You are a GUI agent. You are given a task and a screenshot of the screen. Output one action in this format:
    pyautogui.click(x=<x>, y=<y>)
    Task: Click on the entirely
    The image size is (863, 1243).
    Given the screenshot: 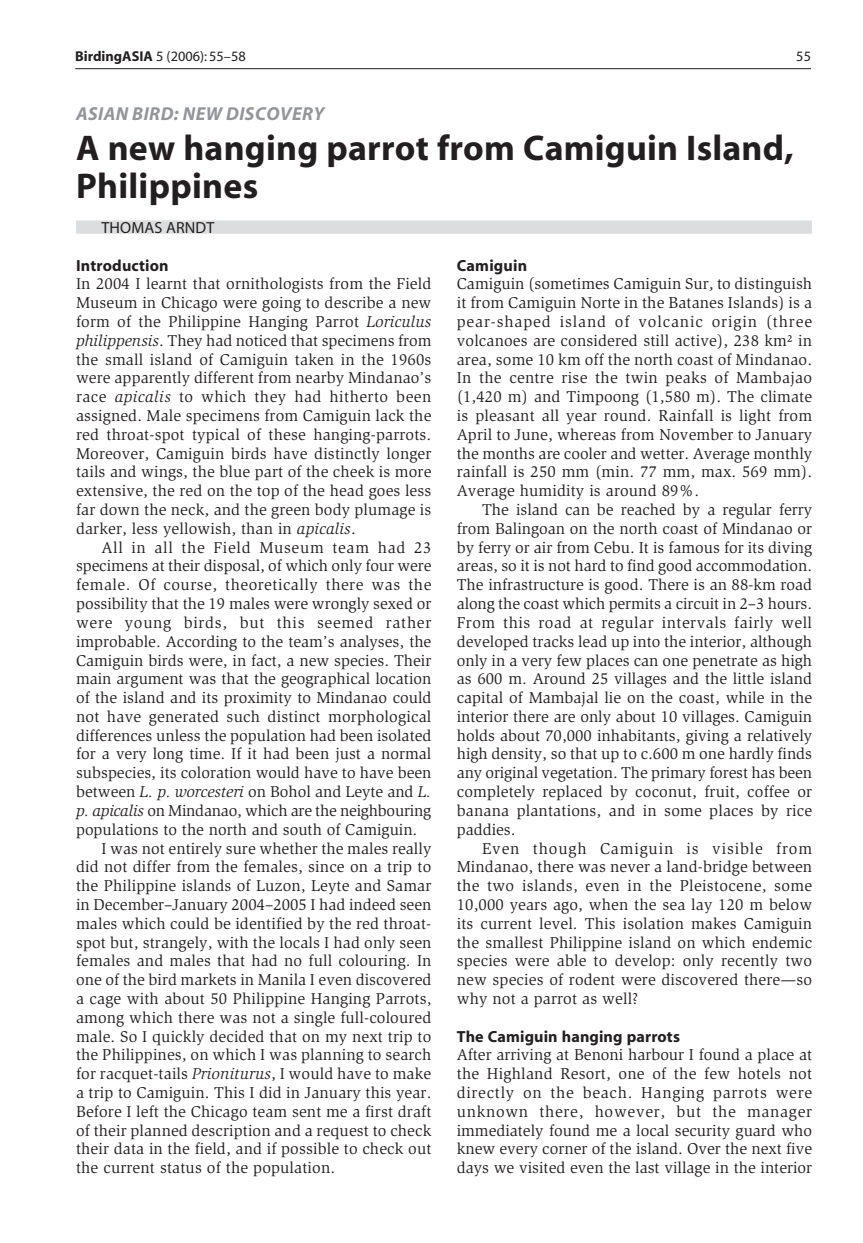 What is the action you would take?
    pyautogui.click(x=195, y=850)
